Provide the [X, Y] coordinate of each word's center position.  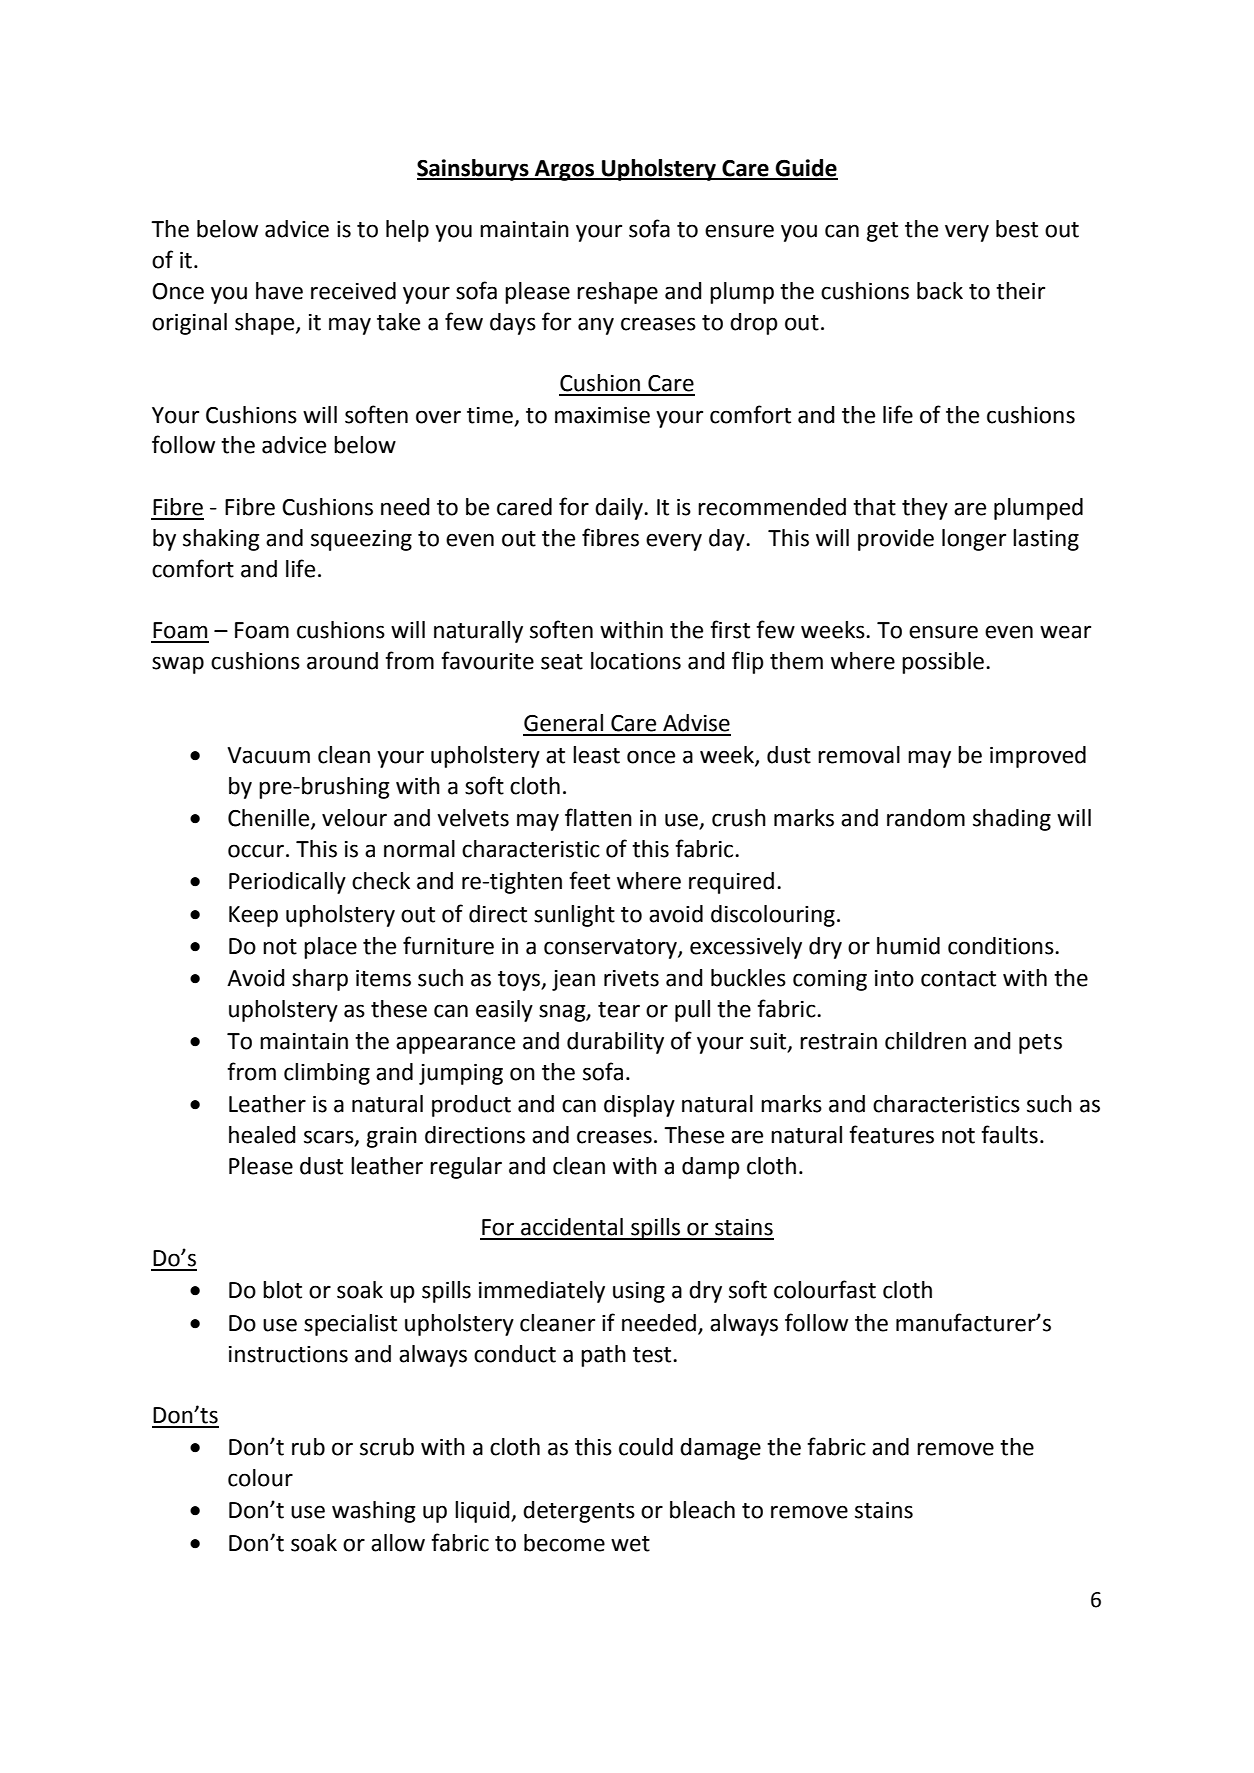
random [926, 818]
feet [589, 880]
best [1017, 229]
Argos [565, 170]
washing [373, 1512]
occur [256, 851]
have [279, 291]
